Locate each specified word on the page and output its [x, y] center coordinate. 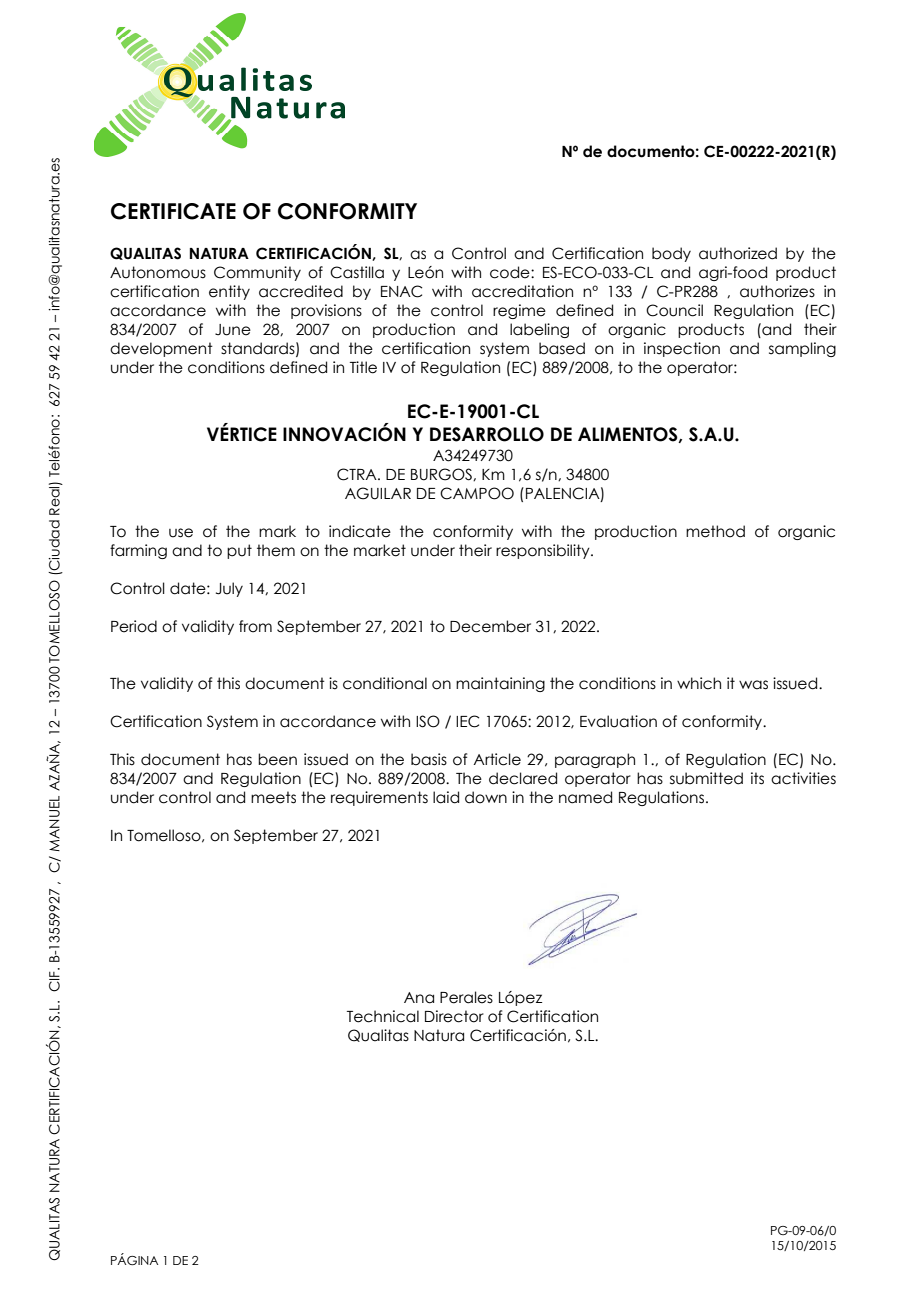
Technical [383, 1016]
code [511, 272]
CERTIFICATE [173, 211]
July [229, 589]
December [490, 626]
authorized [738, 253]
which [699, 683]
